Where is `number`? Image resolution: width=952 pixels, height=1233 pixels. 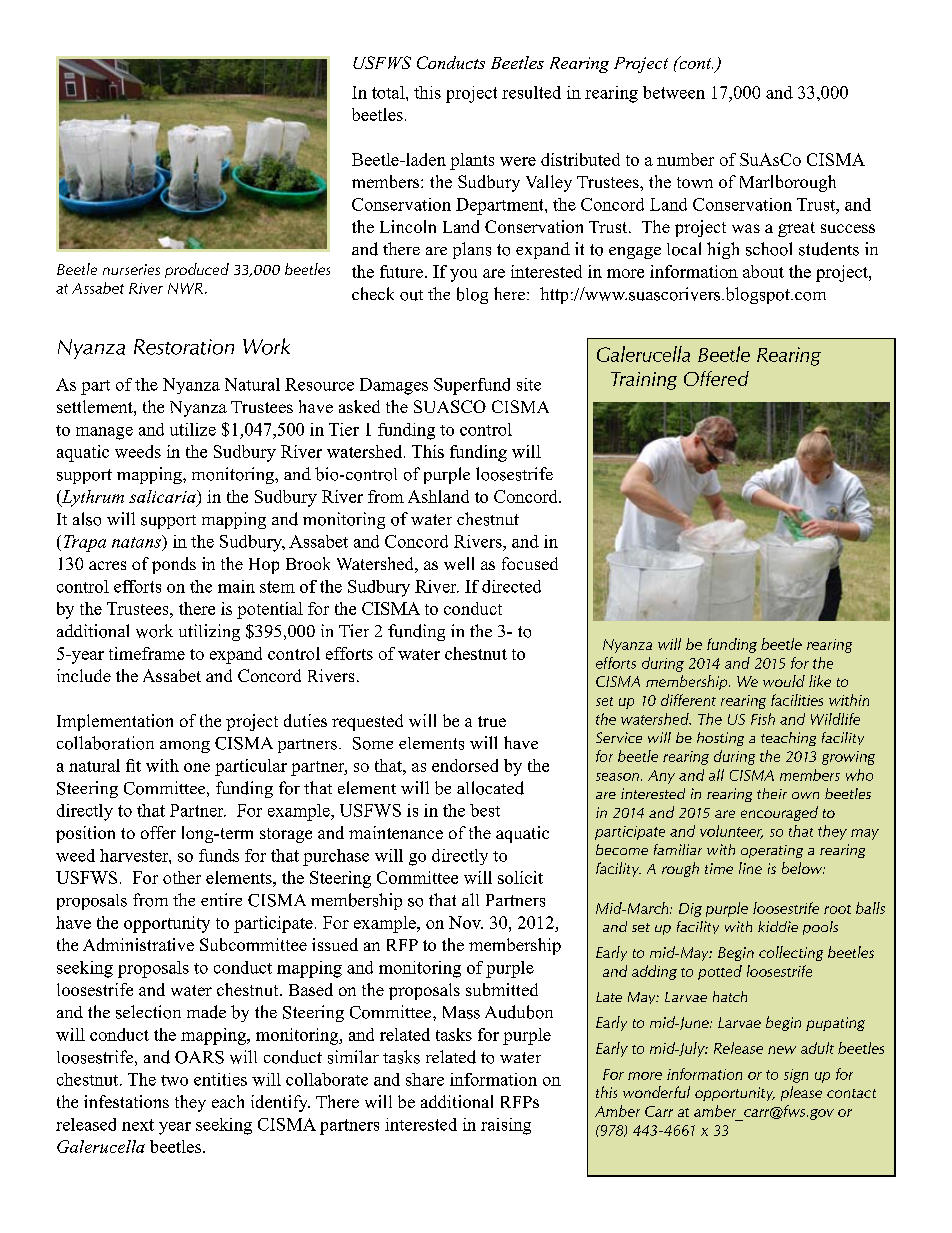 number is located at coordinates (685, 159).
